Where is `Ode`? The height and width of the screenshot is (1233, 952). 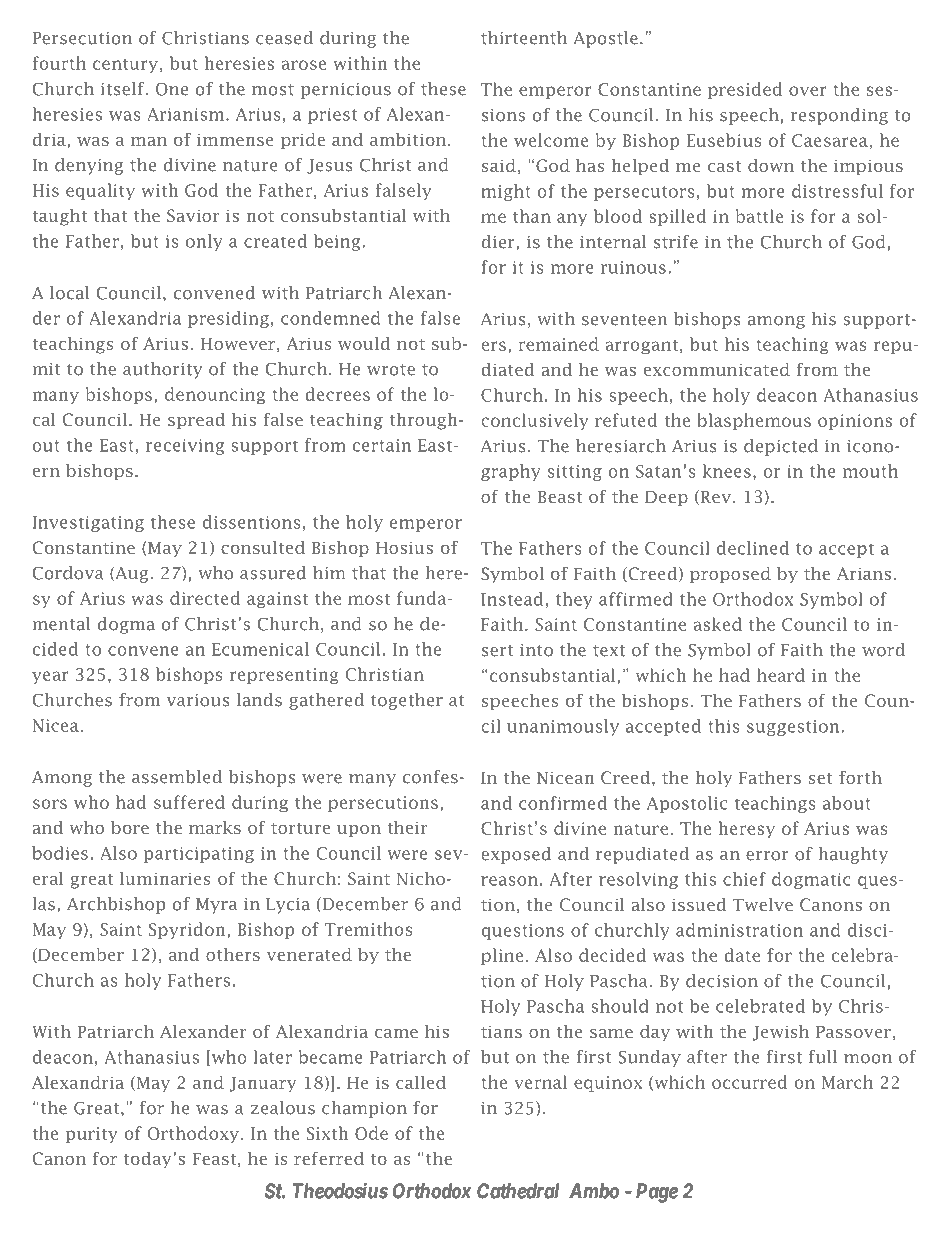
Ode is located at coordinates (371, 1133).
